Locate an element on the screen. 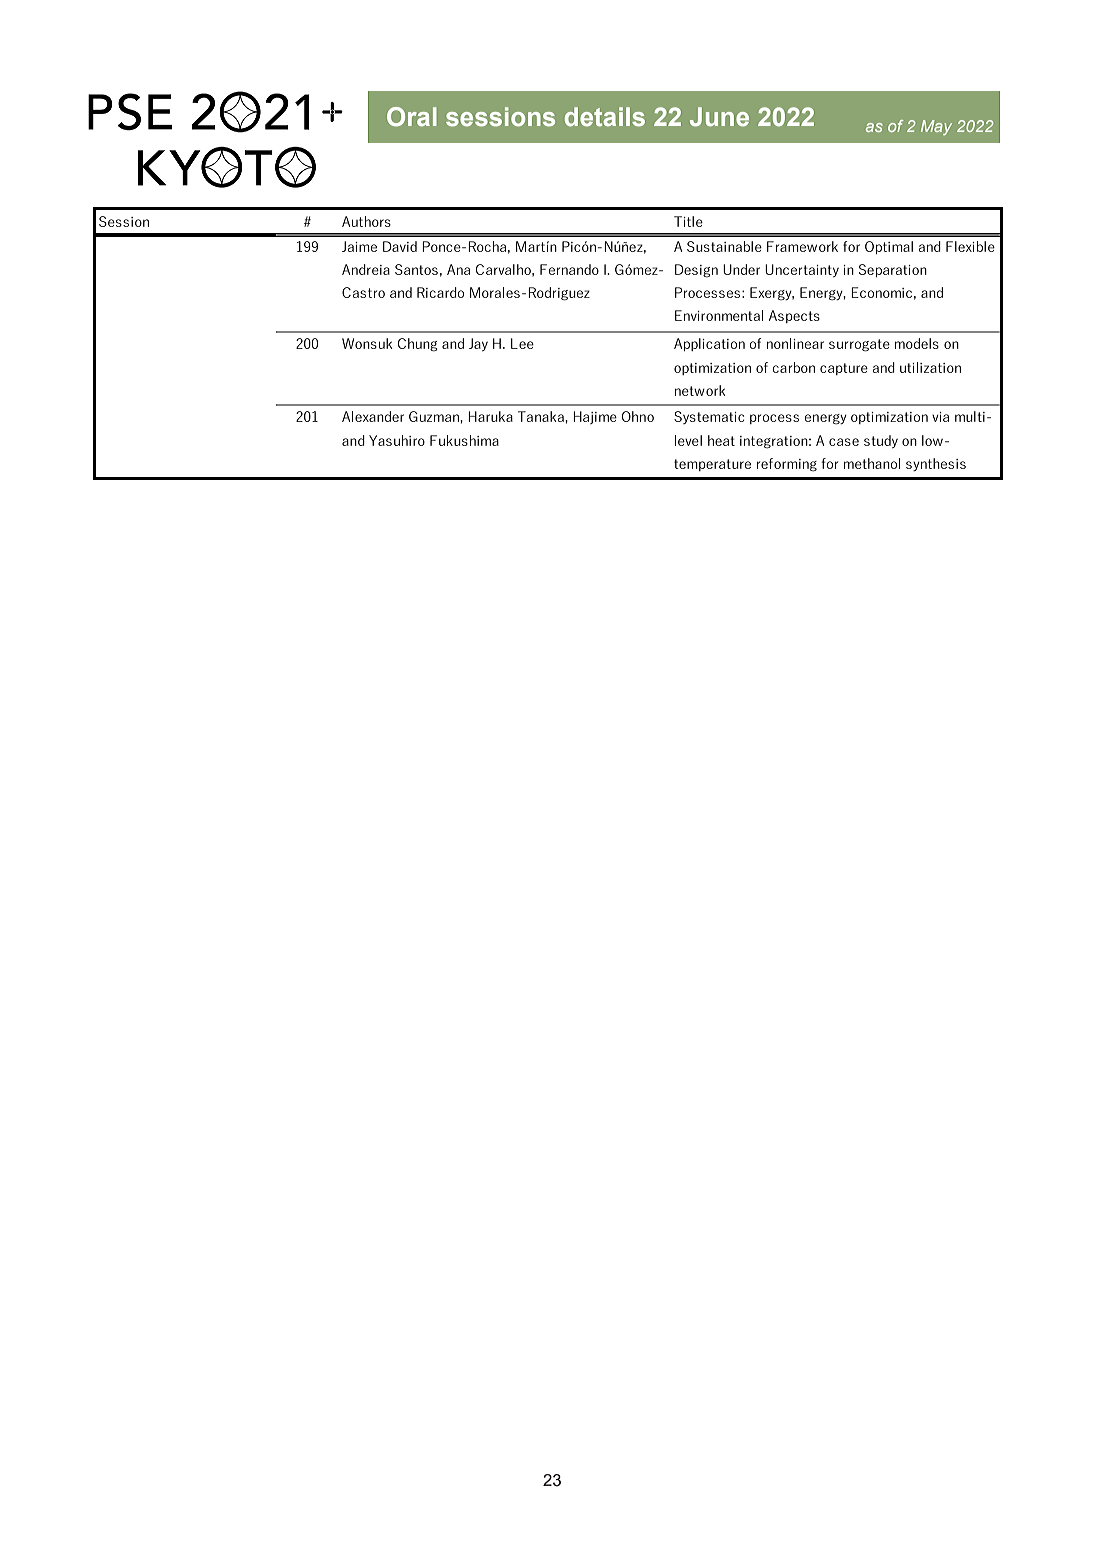 The width and height of the screenshot is (1105, 1562). Ohno is located at coordinates (638, 416).
